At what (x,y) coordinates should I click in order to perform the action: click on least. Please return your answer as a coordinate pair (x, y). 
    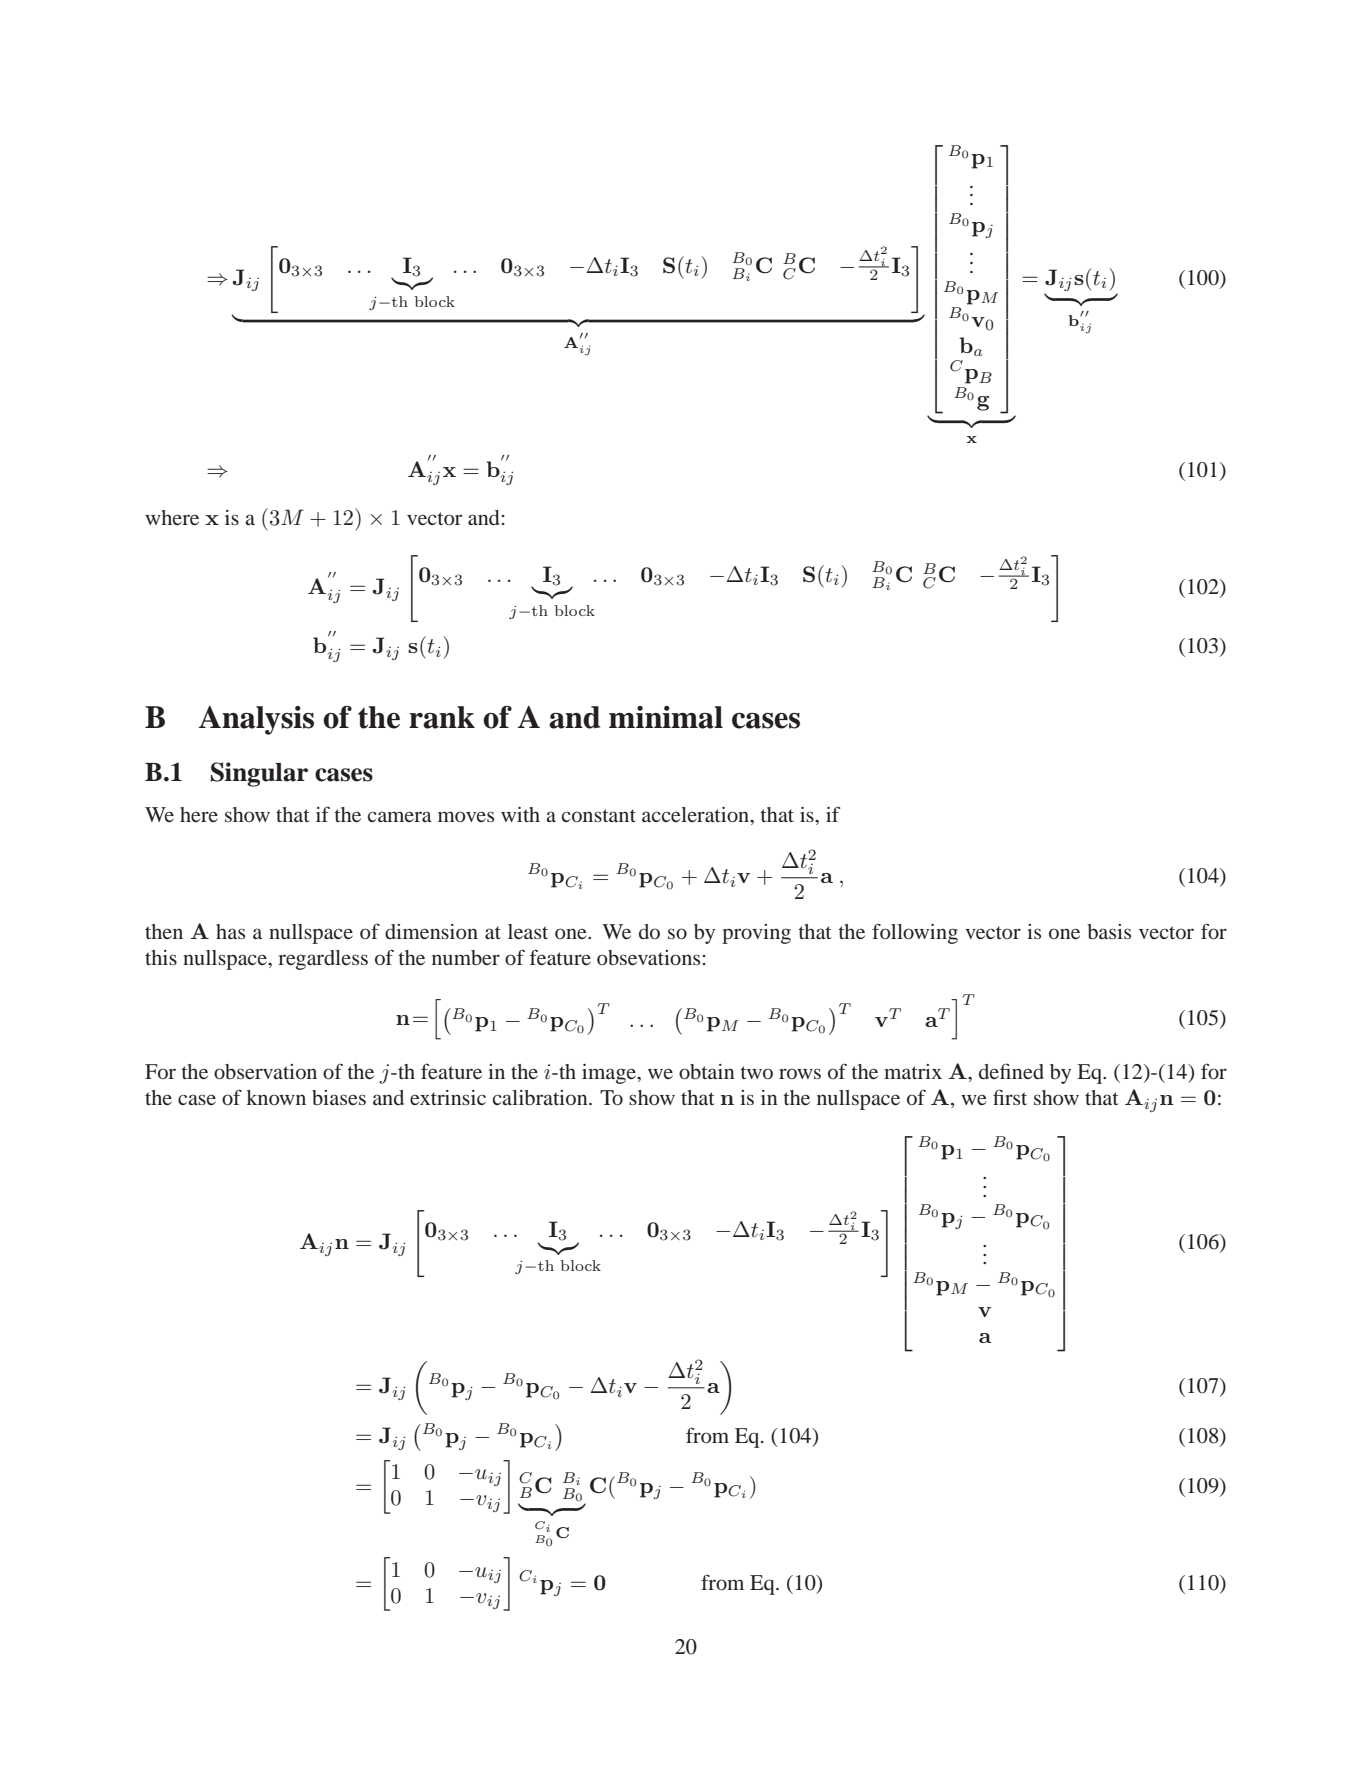
    Looking at the image, I should click on (528, 931).
